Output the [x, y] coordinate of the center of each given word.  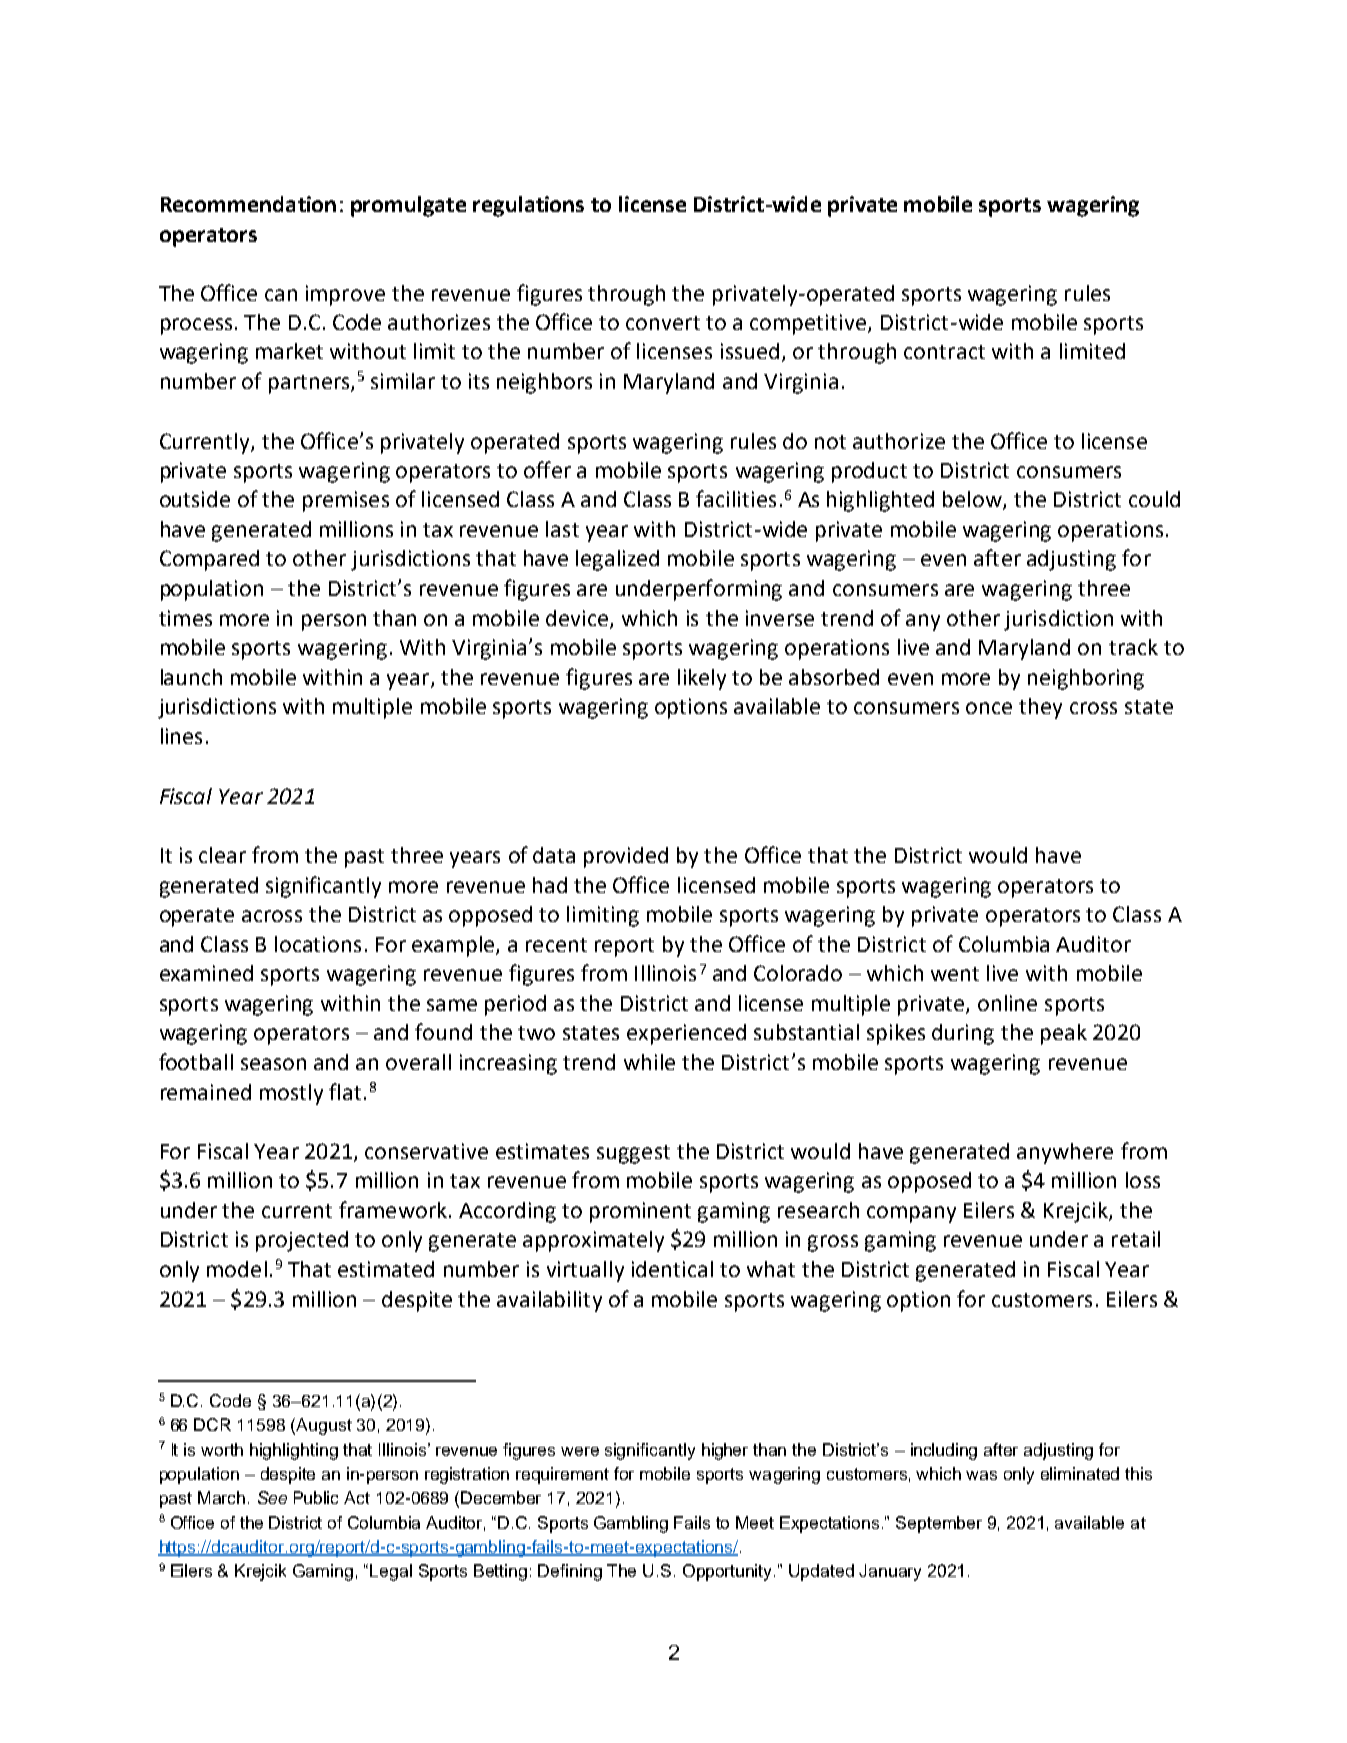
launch [191, 677]
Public [316, 1497]
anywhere [1065, 1153]
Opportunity [729, 1572]
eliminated [1080, 1473]
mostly [291, 1094]
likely [702, 679]
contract [944, 352]
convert [663, 323]
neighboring [1086, 679]
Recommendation [248, 204]
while [649, 1062]
